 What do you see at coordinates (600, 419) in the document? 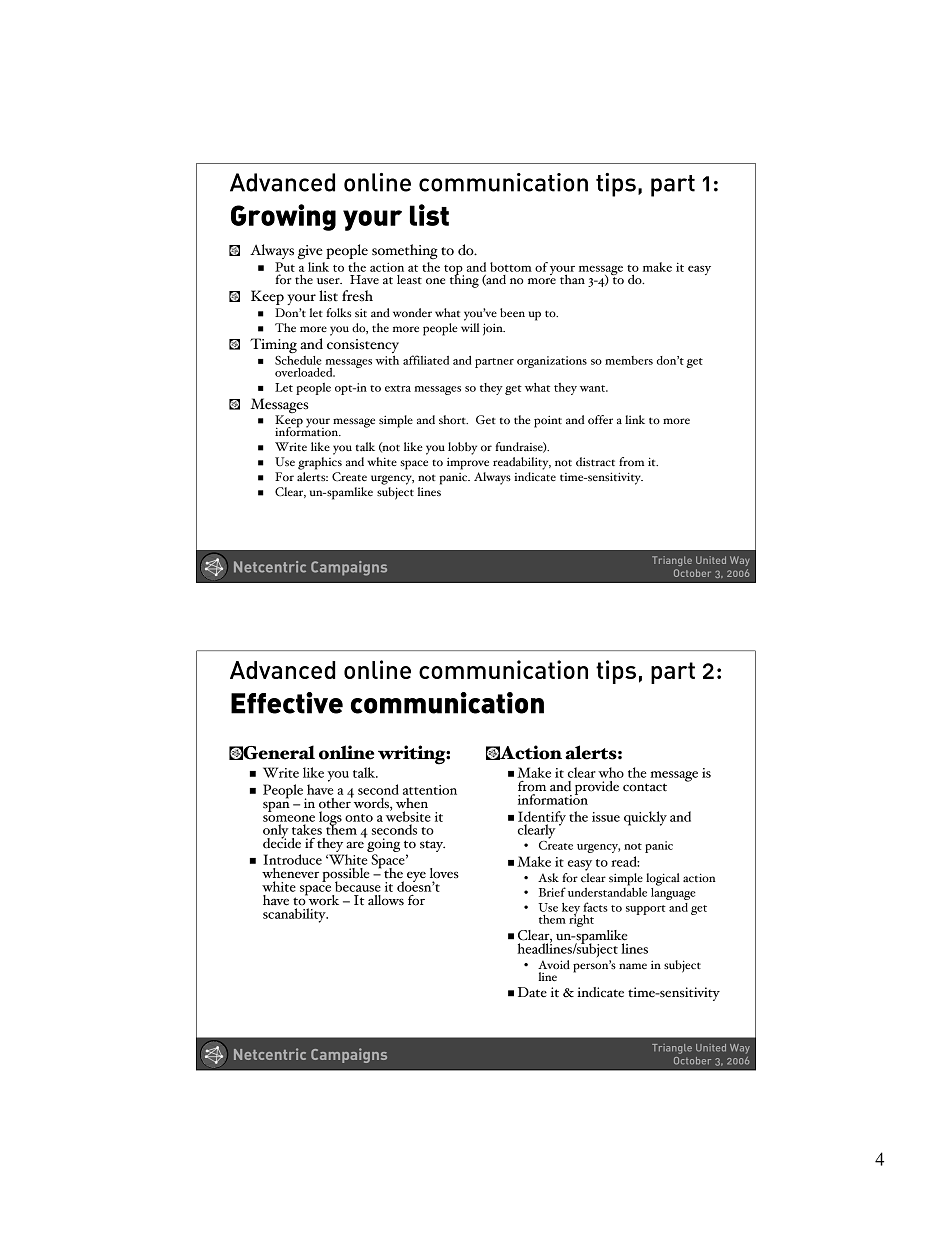
I see `offer` at bounding box center [600, 419].
